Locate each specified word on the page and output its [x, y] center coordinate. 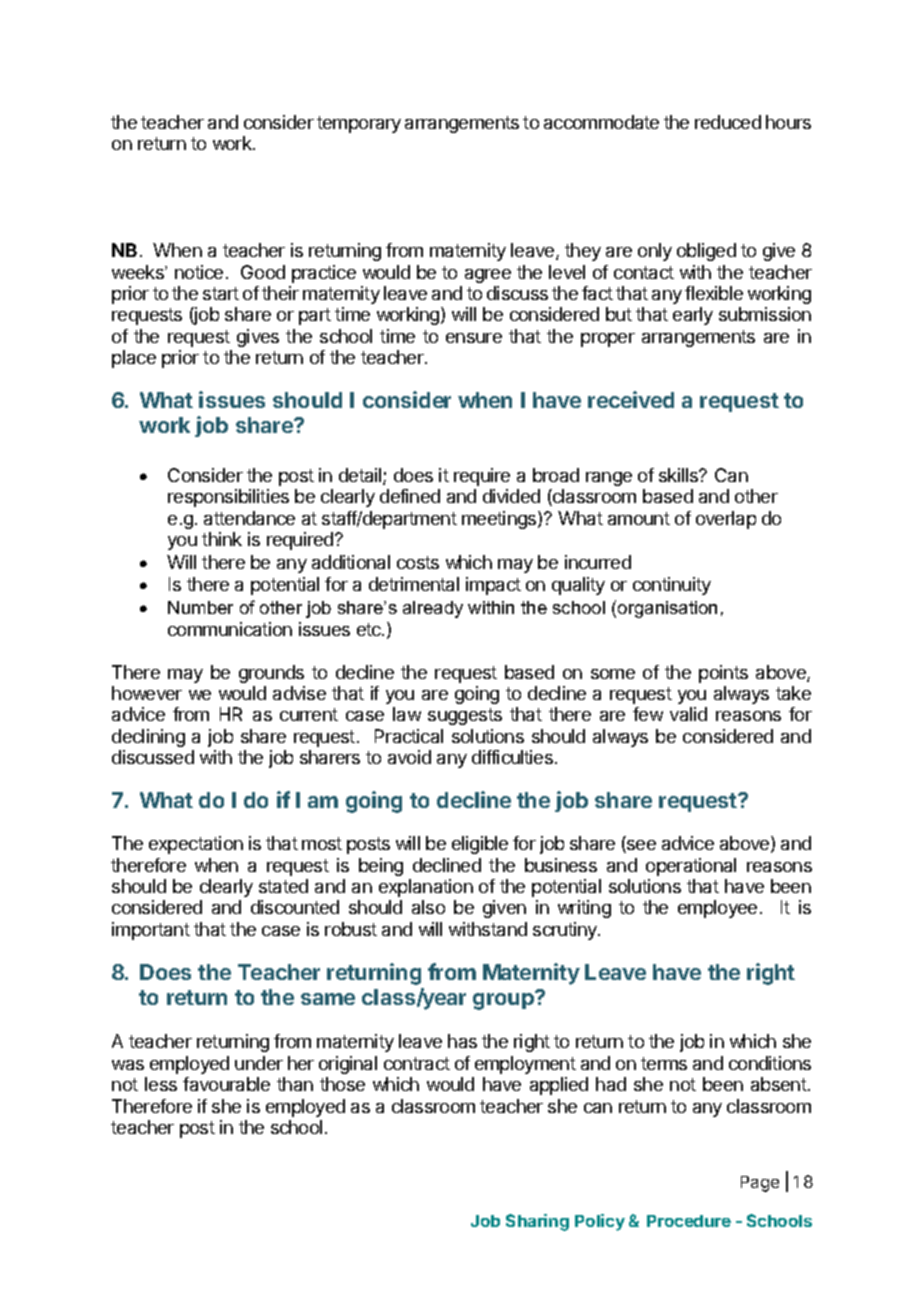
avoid [409, 757]
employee [717, 909]
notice [199, 272]
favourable [226, 1084]
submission [765, 314]
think [222, 539]
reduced [728, 122]
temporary [359, 124]
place [134, 359]
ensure [474, 338]
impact [493, 586]
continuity [672, 586]
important [151, 931]
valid [688, 714]
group [504, 1000]
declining [148, 738]
